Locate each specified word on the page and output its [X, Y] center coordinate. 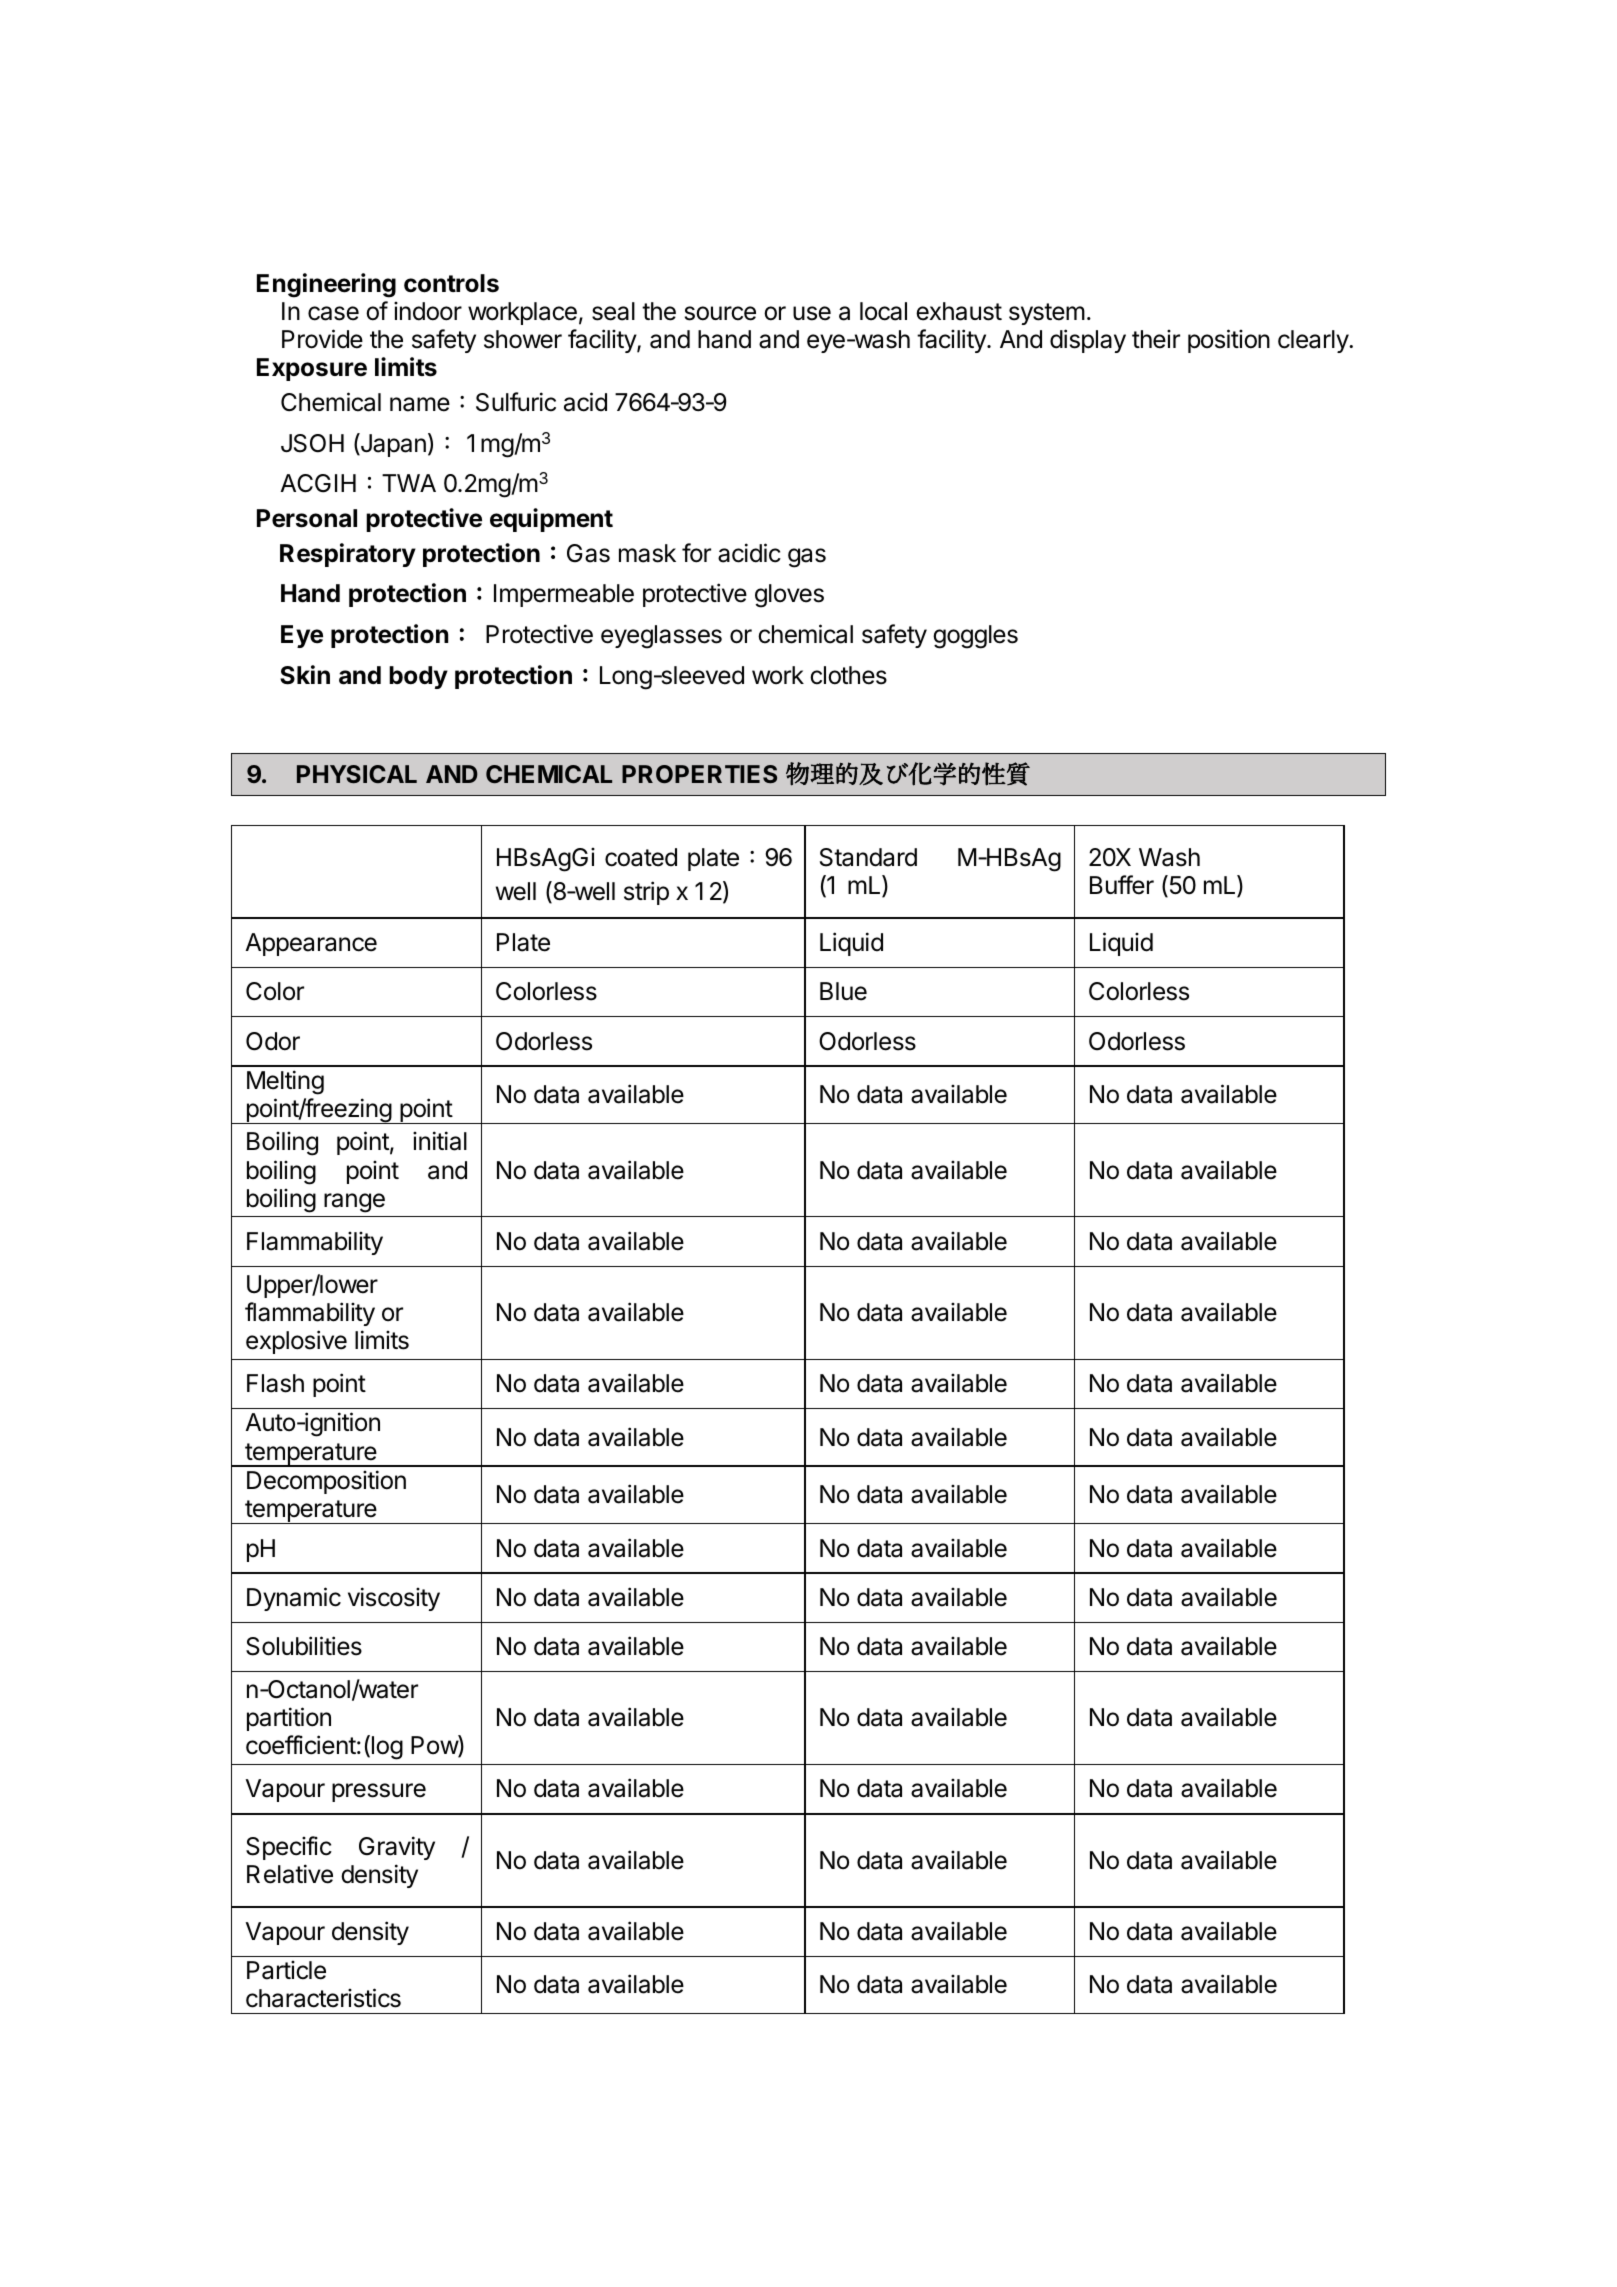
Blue [843, 991]
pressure [379, 1792]
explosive [296, 1342]
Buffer [1122, 885]
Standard [868, 857]
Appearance [311, 944]
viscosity [394, 1599]
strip [646, 893]
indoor [428, 311]
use [812, 313]
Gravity [397, 1848]
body [418, 677]
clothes [848, 675]
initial [440, 1141]
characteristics [323, 1998]
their [1156, 339]
